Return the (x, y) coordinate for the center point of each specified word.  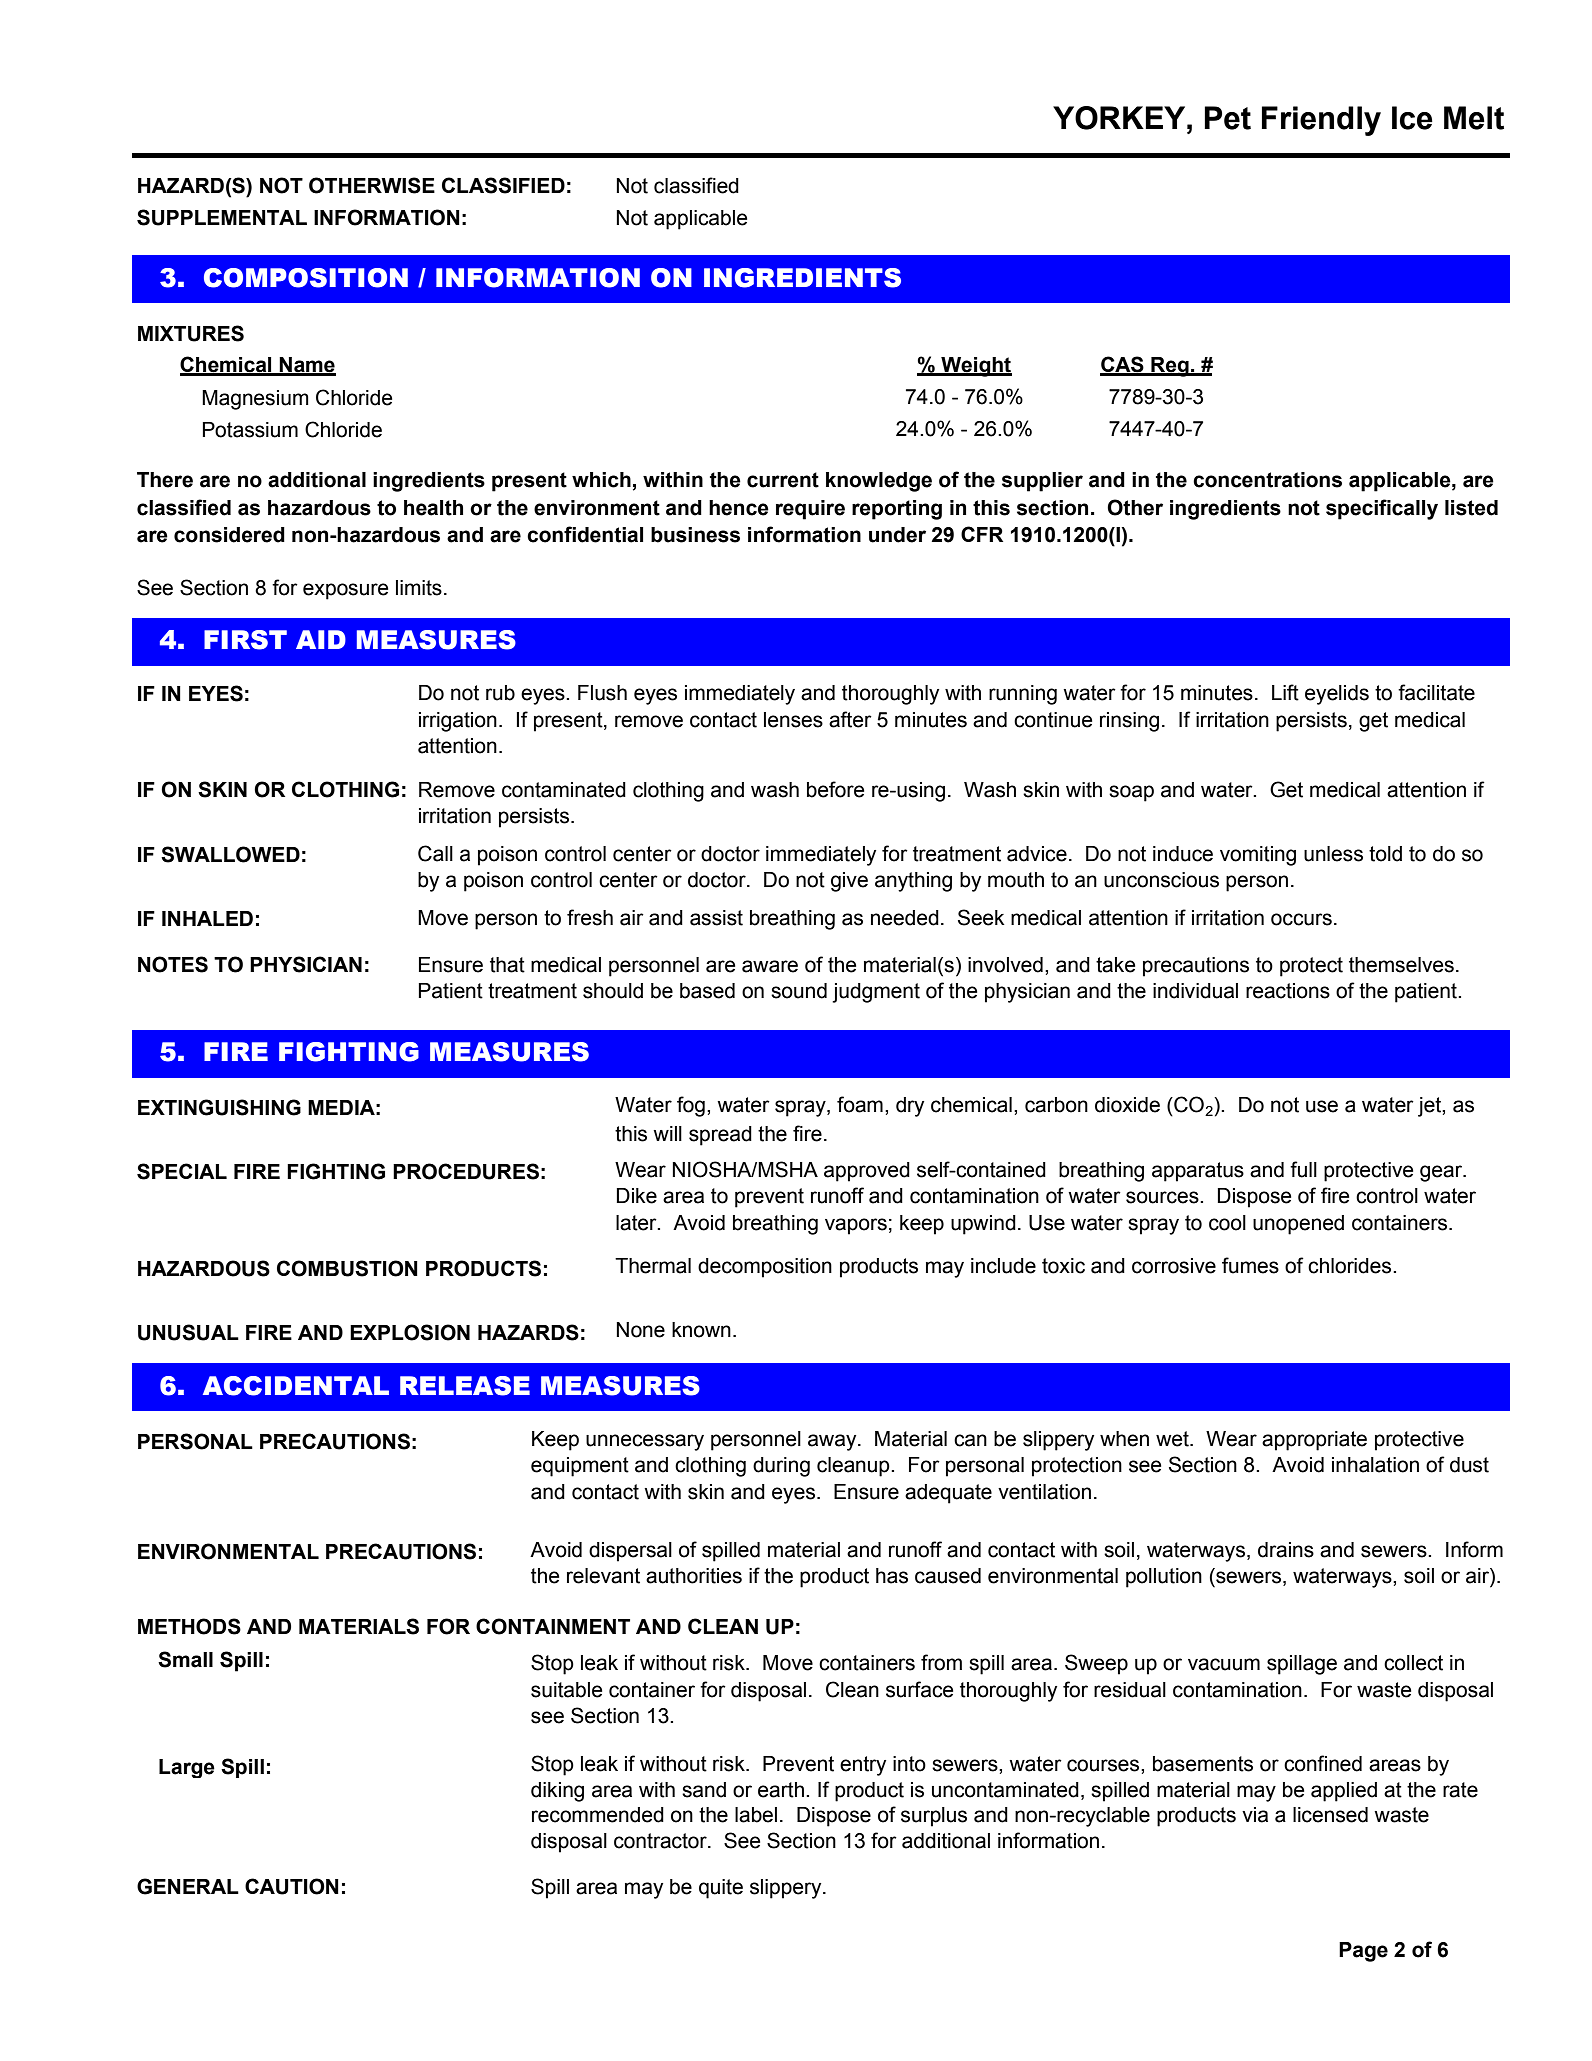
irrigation (458, 722)
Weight (975, 367)
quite (721, 1889)
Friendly (1321, 121)
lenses (793, 720)
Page (1363, 1952)
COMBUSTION (347, 1268)
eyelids (1337, 695)
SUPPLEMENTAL (222, 217)
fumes (1250, 1265)
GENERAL (188, 1886)
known (701, 1330)
